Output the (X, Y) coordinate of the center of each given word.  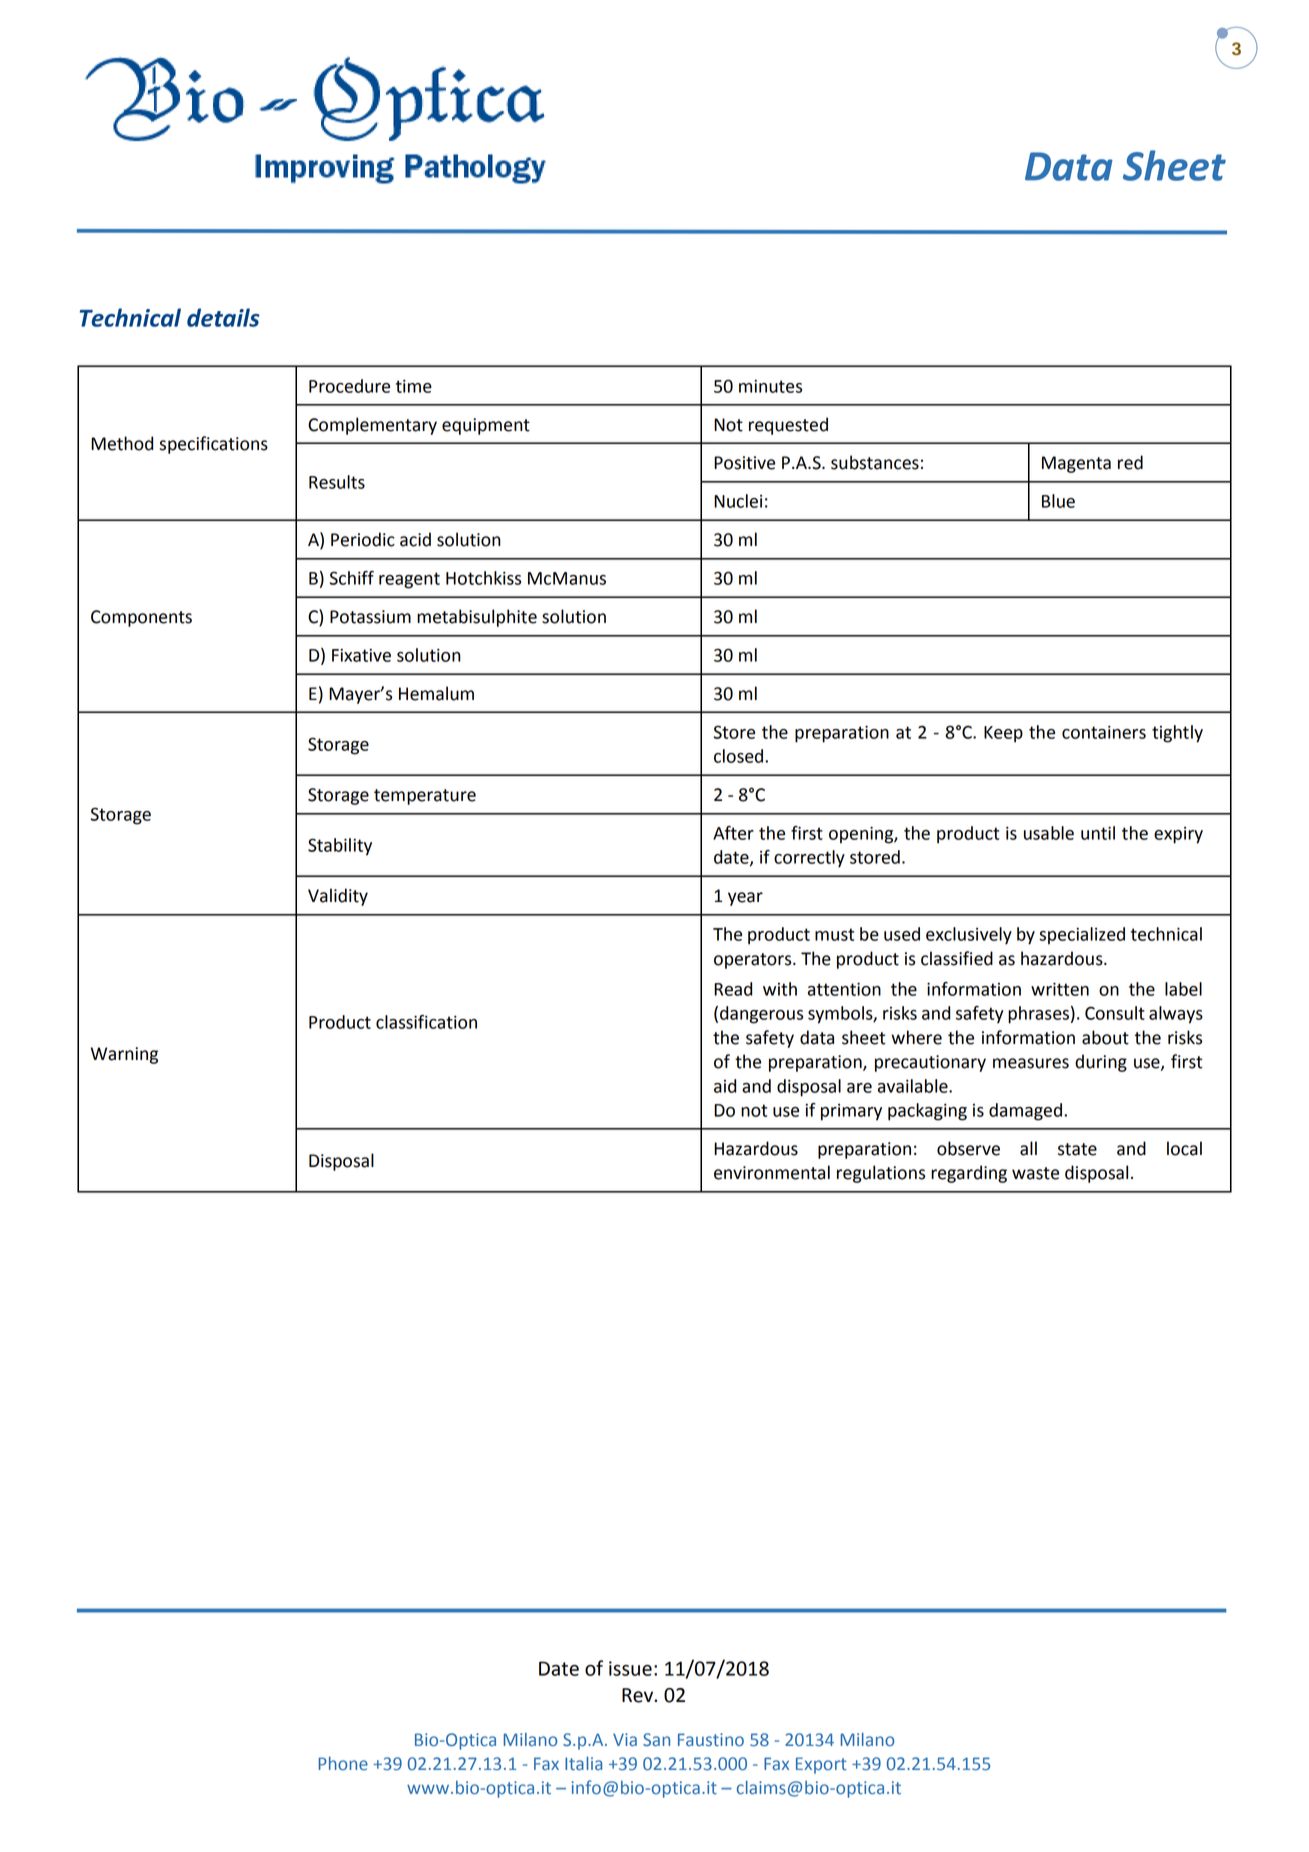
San (656, 1740)
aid (725, 1086)
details (223, 317)
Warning (124, 1055)
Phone (343, 1764)
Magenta (1076, 464)
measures (1031, 1063)
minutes (770, 386)
